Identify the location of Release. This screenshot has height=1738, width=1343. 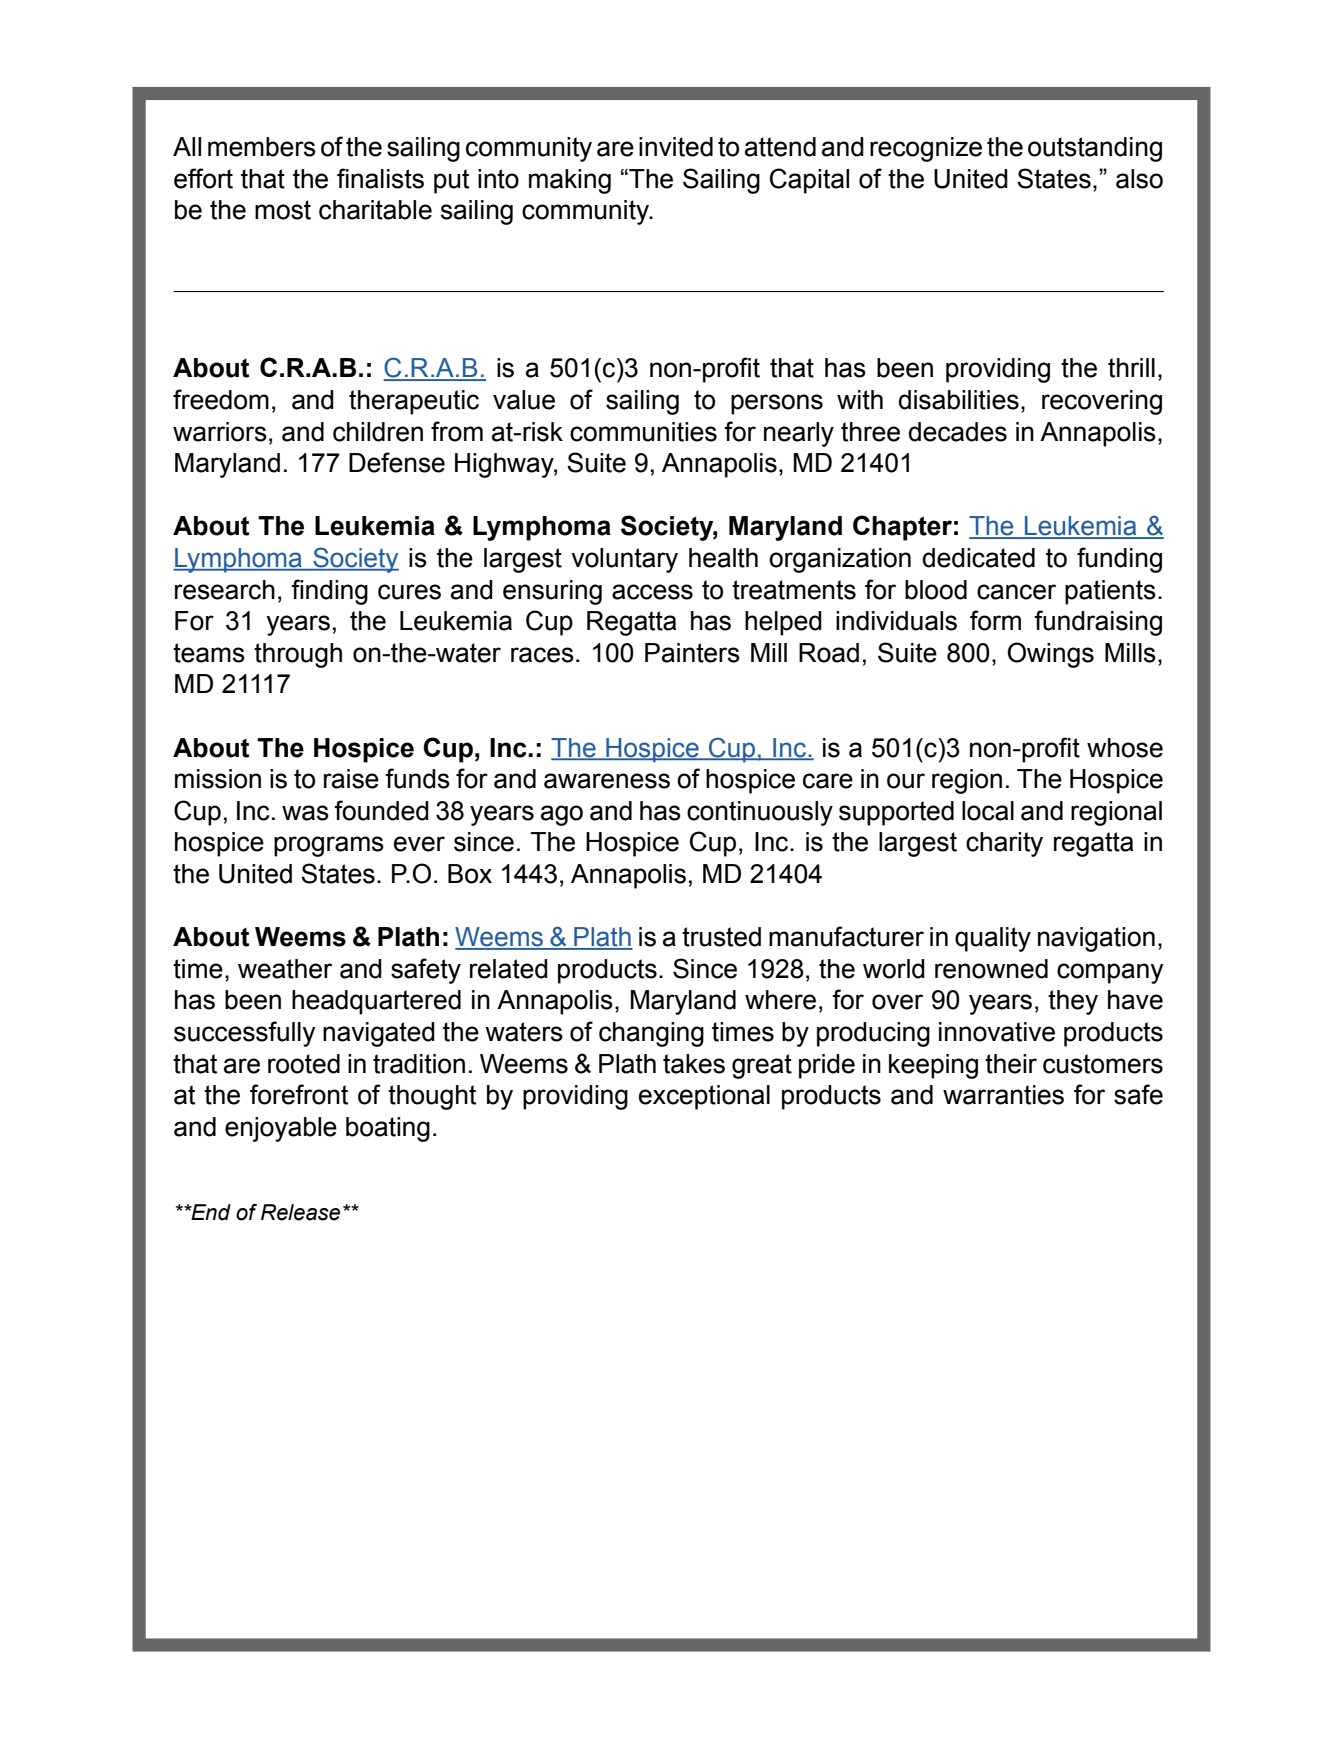
(300, 1212).
